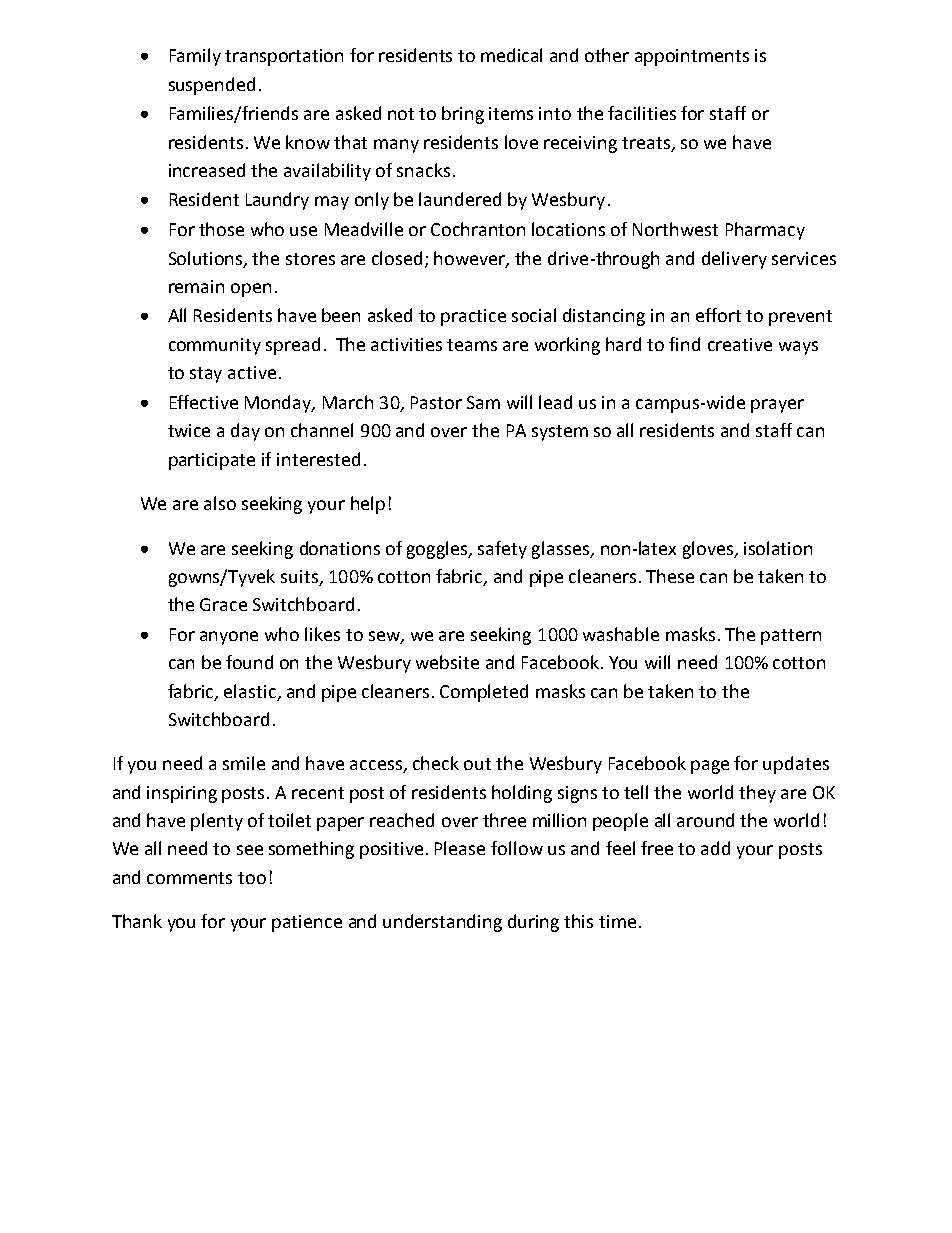 The height and width of the document is (1233, 952). I want to click on isolation, so click(778, 548).
